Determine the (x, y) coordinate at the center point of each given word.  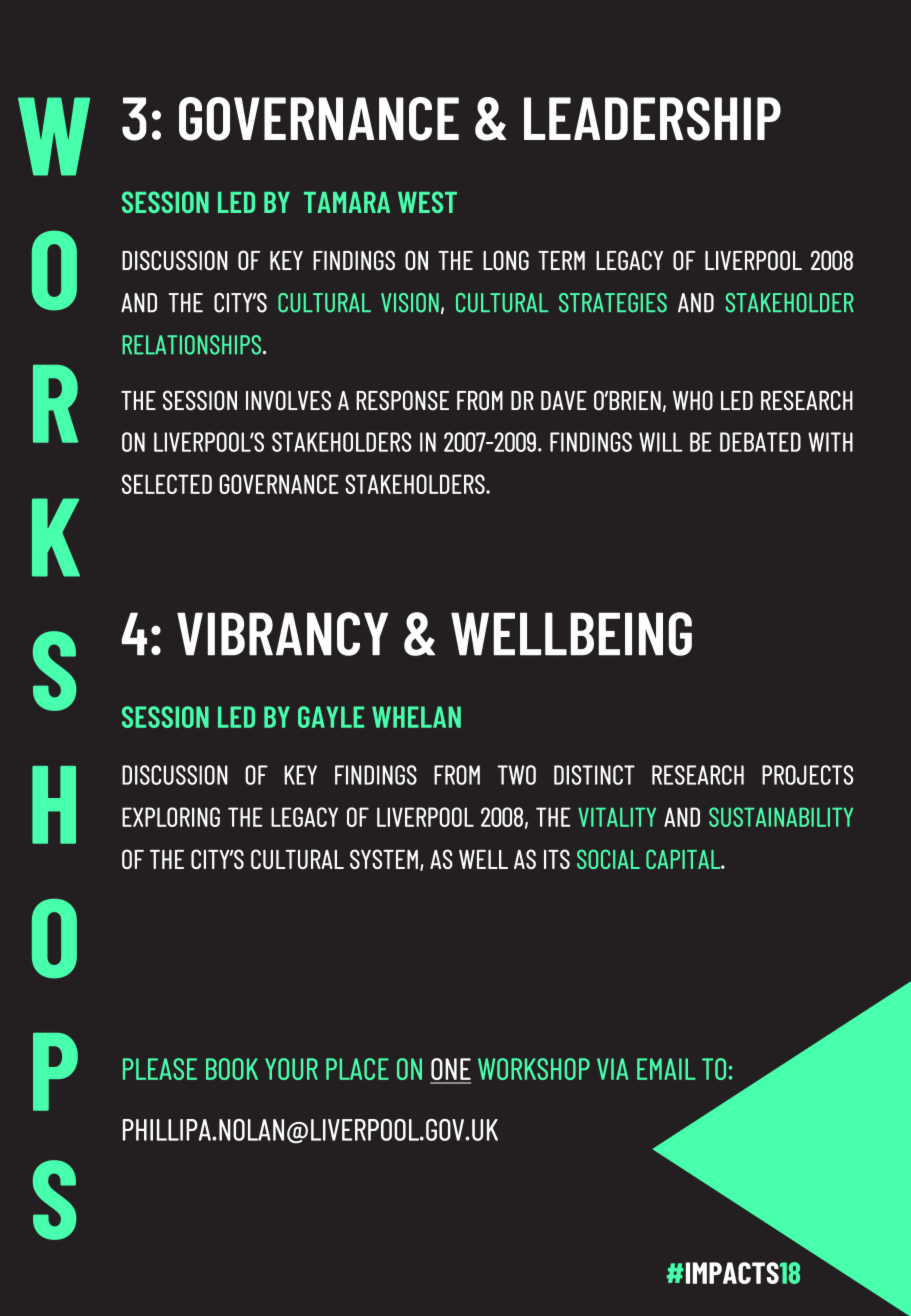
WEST (427, 202)
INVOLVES (288, 400)
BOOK (232, 1069)
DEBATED (760, 442)
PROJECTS (808, 775)
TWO (516, 775)
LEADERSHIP (652, 119)
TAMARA (347, 202)
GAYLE (331, 717)
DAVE (564, 400)
